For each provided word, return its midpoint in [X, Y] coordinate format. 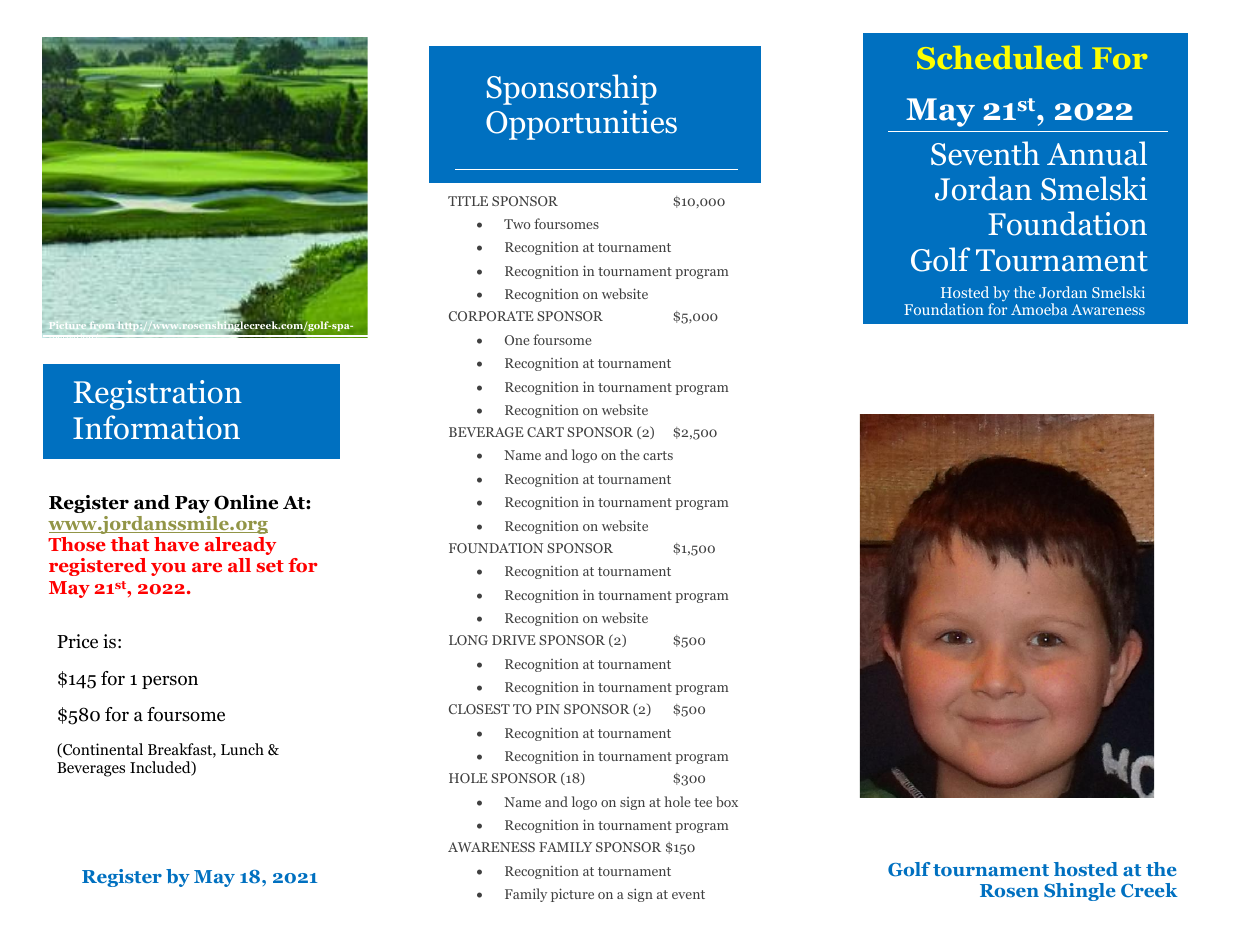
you [168, 569]
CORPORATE [491, 316]
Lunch [242, 749]
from [102, 325]
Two [517, 224]
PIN [548, 709]
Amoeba [1039, 309]
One [517, 340]
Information [156, 427]
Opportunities [581, 125]
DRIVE [514, 640]
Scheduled [999, 57]
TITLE [468, 201]
